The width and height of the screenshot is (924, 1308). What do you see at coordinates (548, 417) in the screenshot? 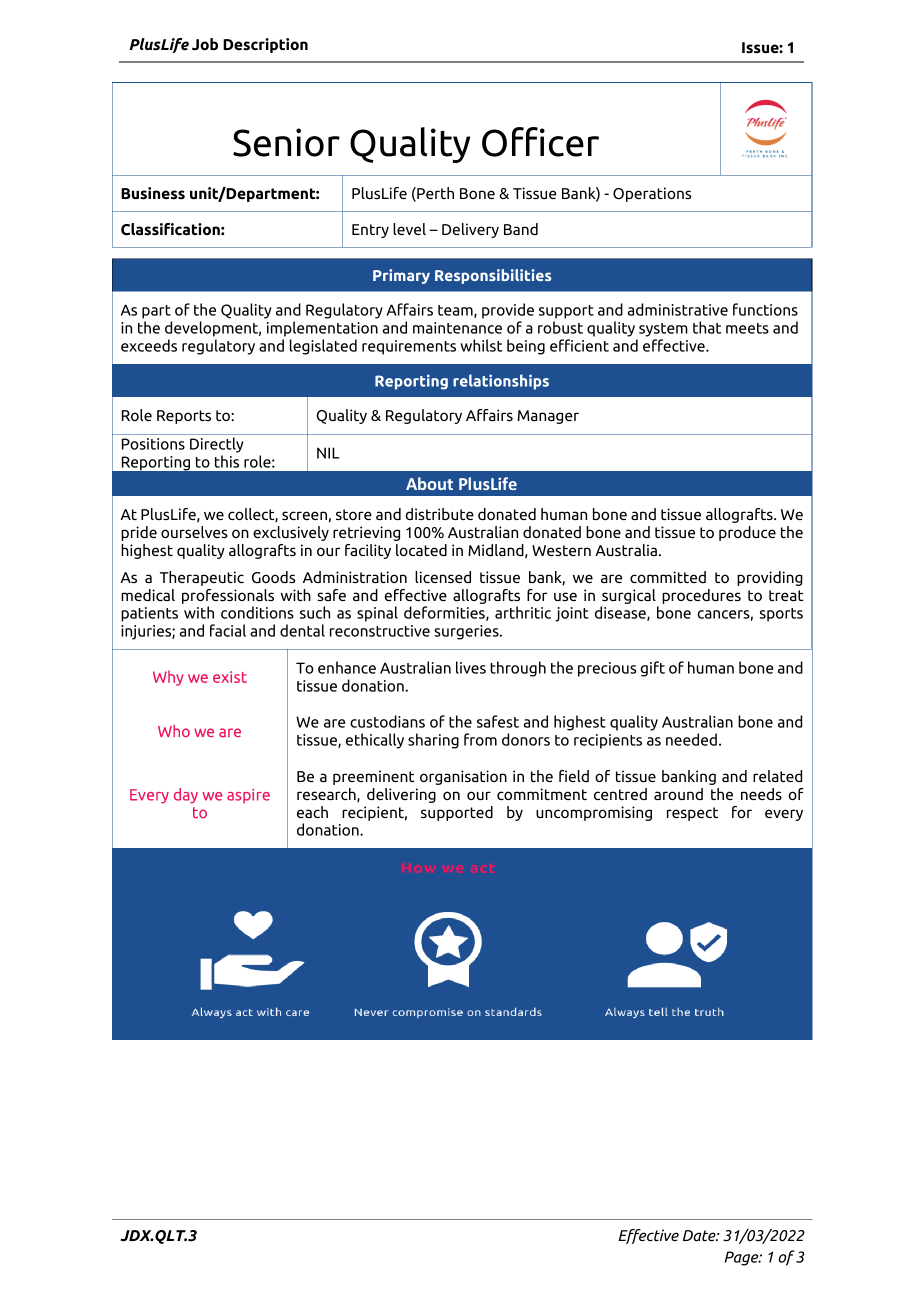
I see `Manager` at bounding box center [548, 417].
